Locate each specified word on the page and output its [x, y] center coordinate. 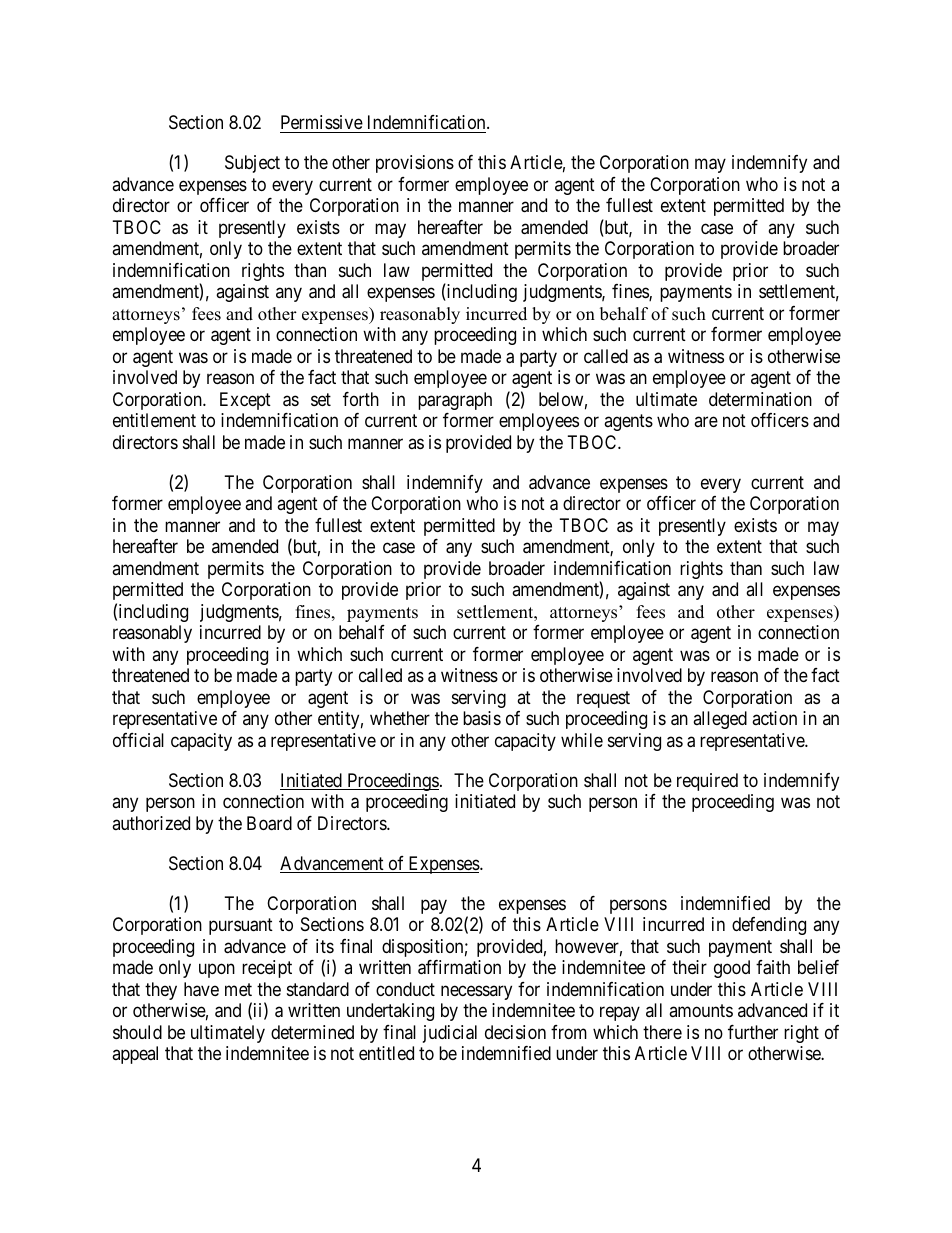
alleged [720, 720]
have [201, 989]
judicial [450, 1034]
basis [482, 718]
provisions [415, 164]
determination [760, 399]
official [138, 740]
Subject [252, 164]
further [753, 1032]
